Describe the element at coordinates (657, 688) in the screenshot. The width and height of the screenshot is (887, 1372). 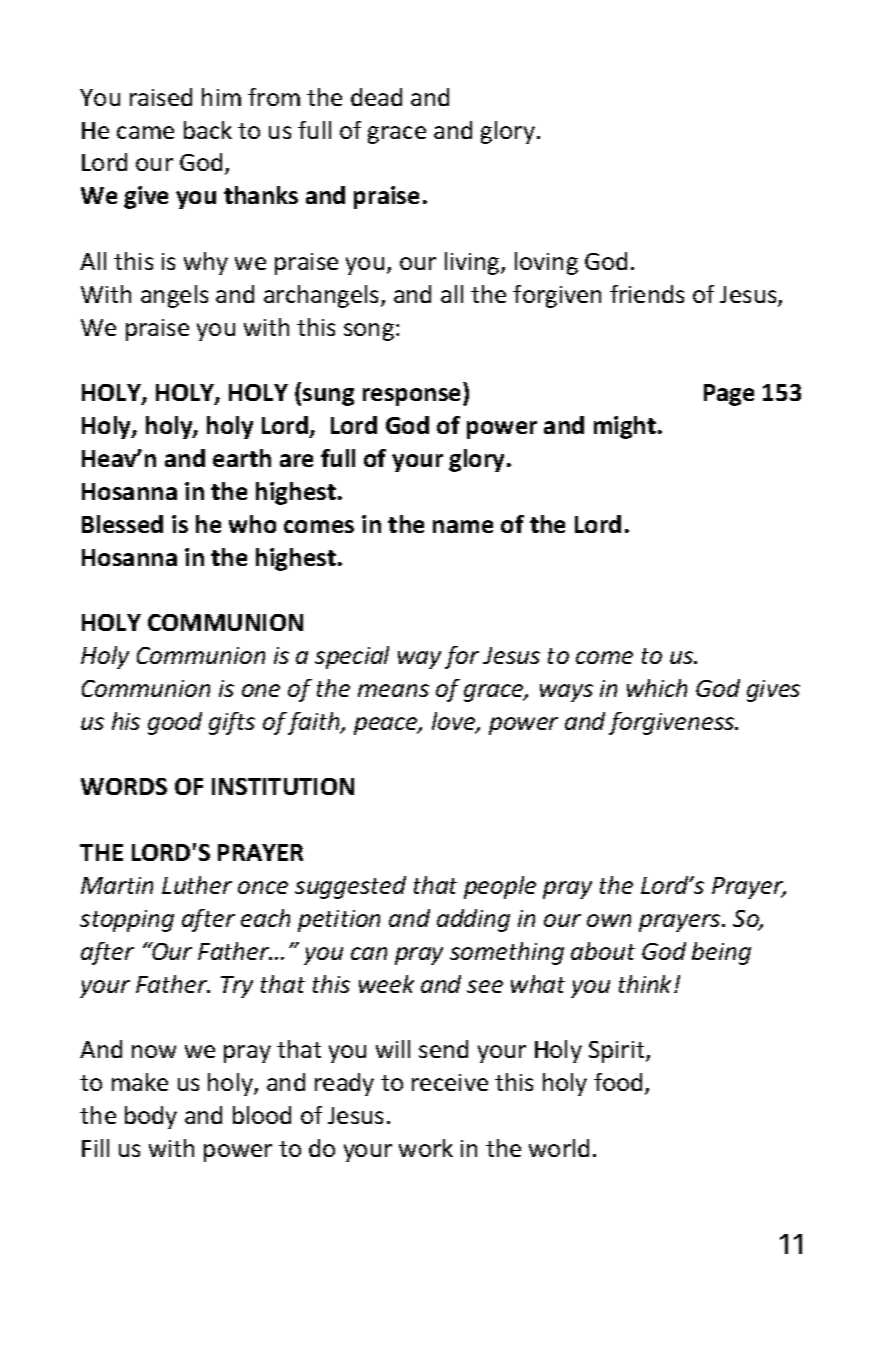
I see `which` at that location.
